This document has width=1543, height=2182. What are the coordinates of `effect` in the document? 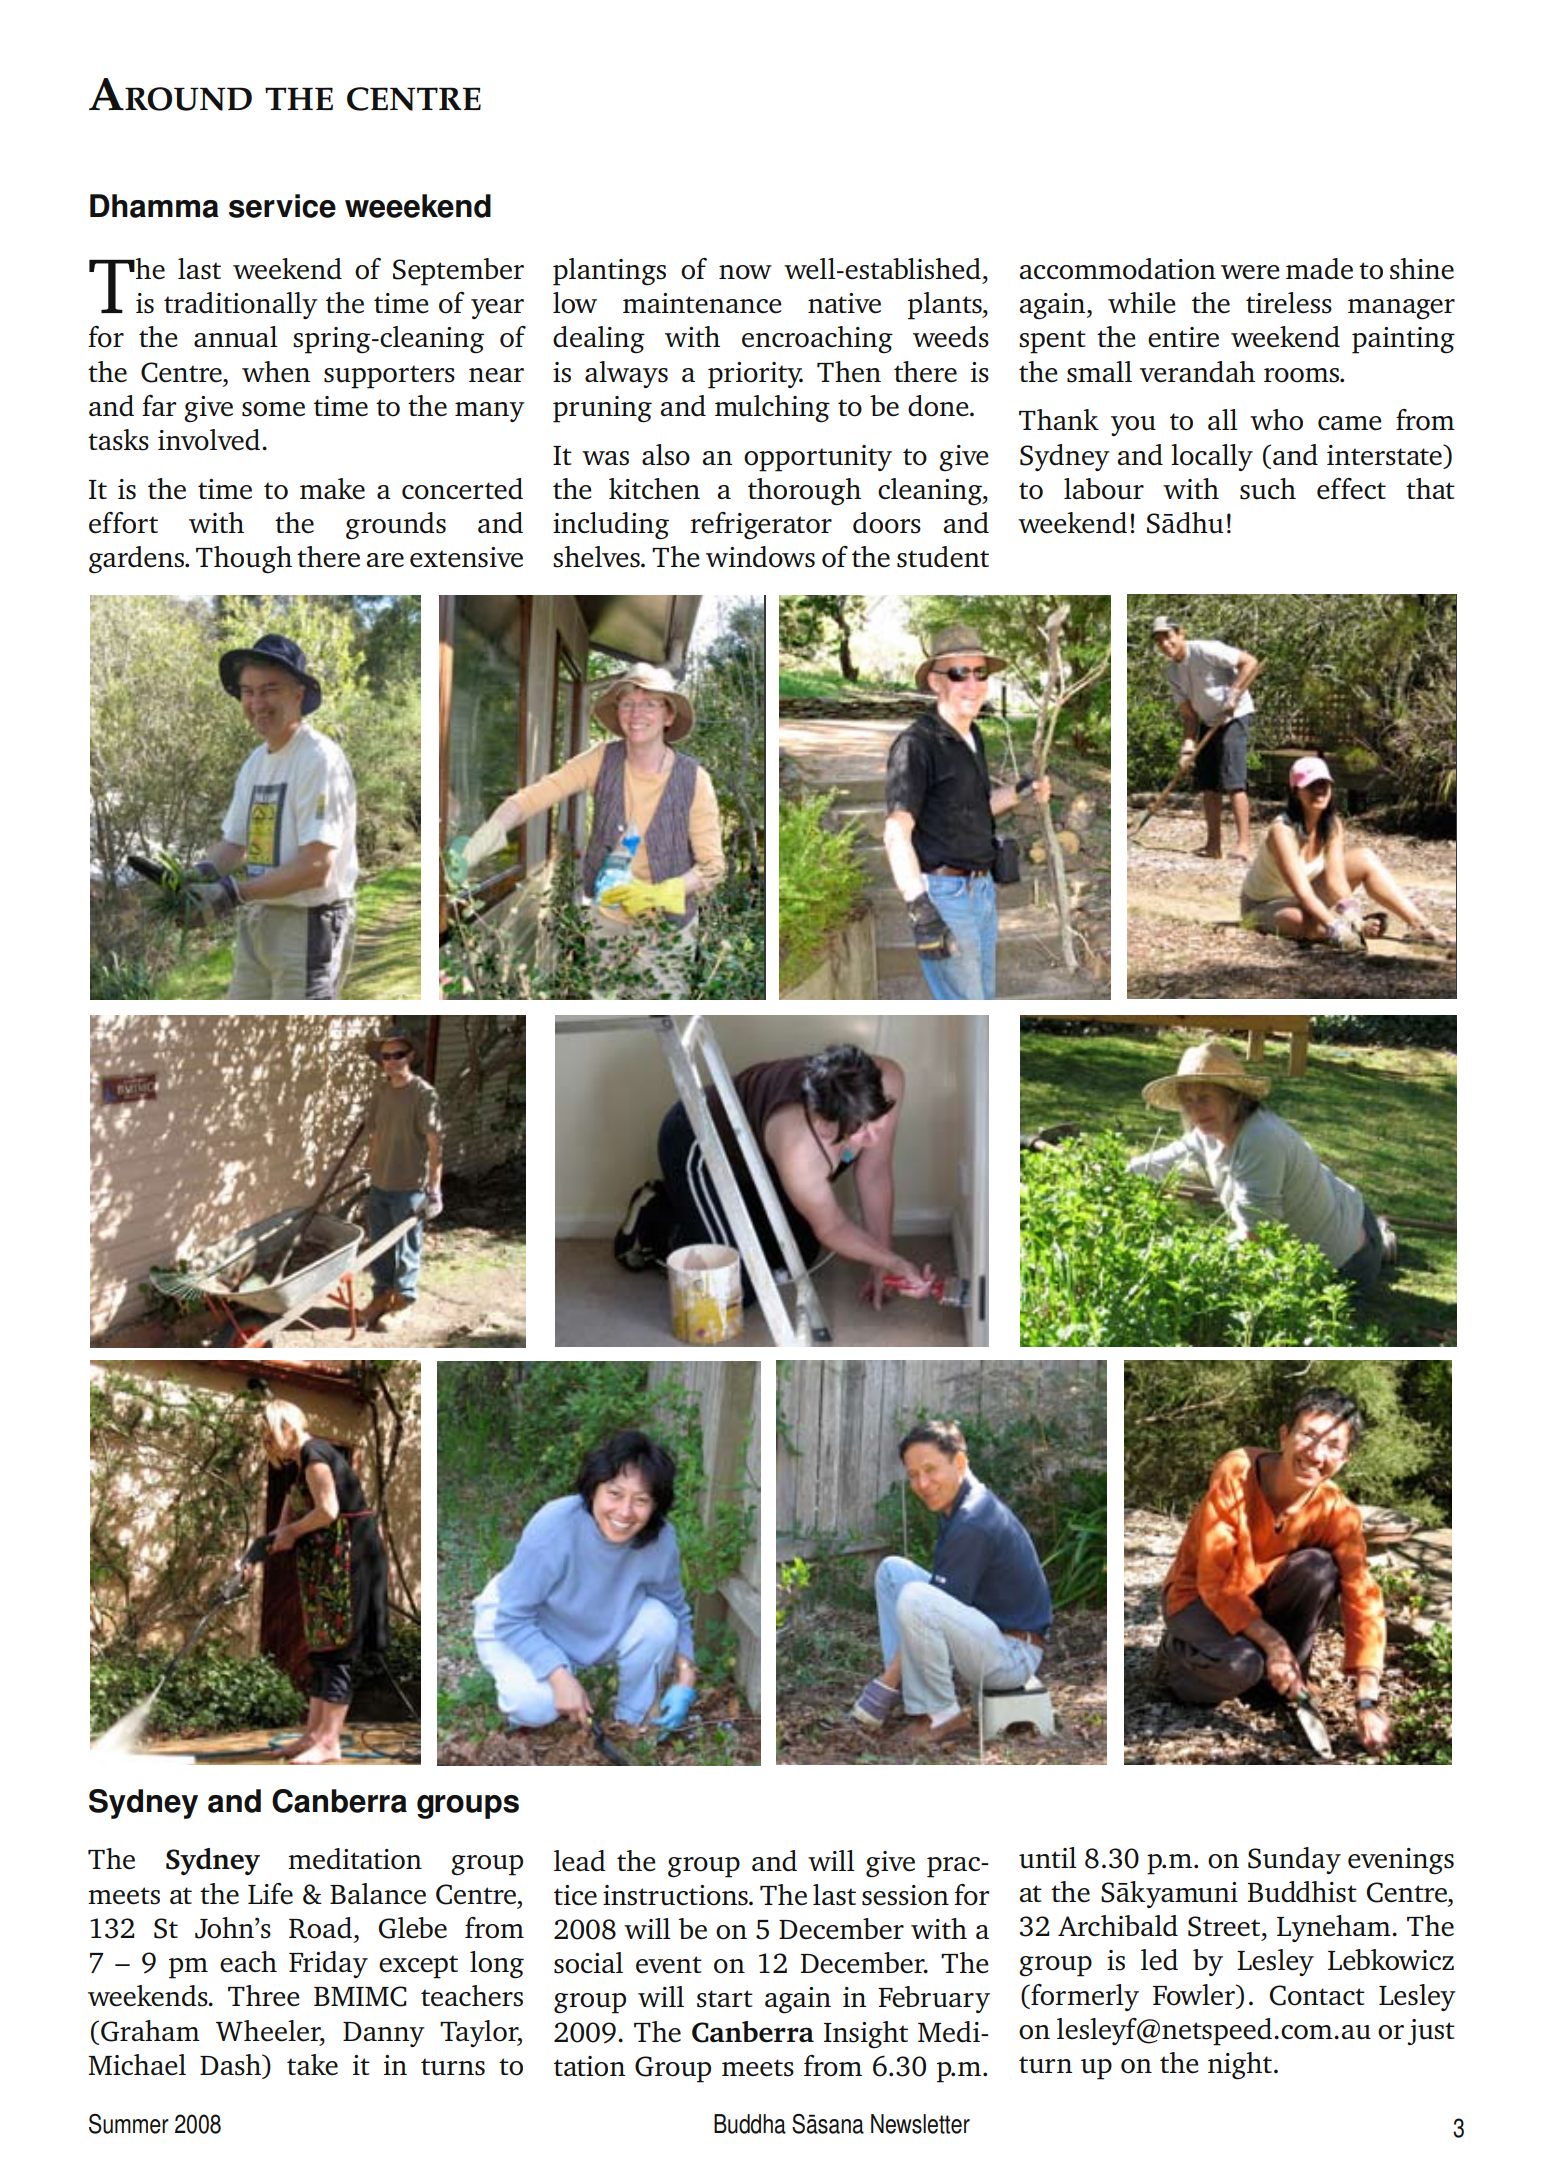 It's located at (1351, 489).
